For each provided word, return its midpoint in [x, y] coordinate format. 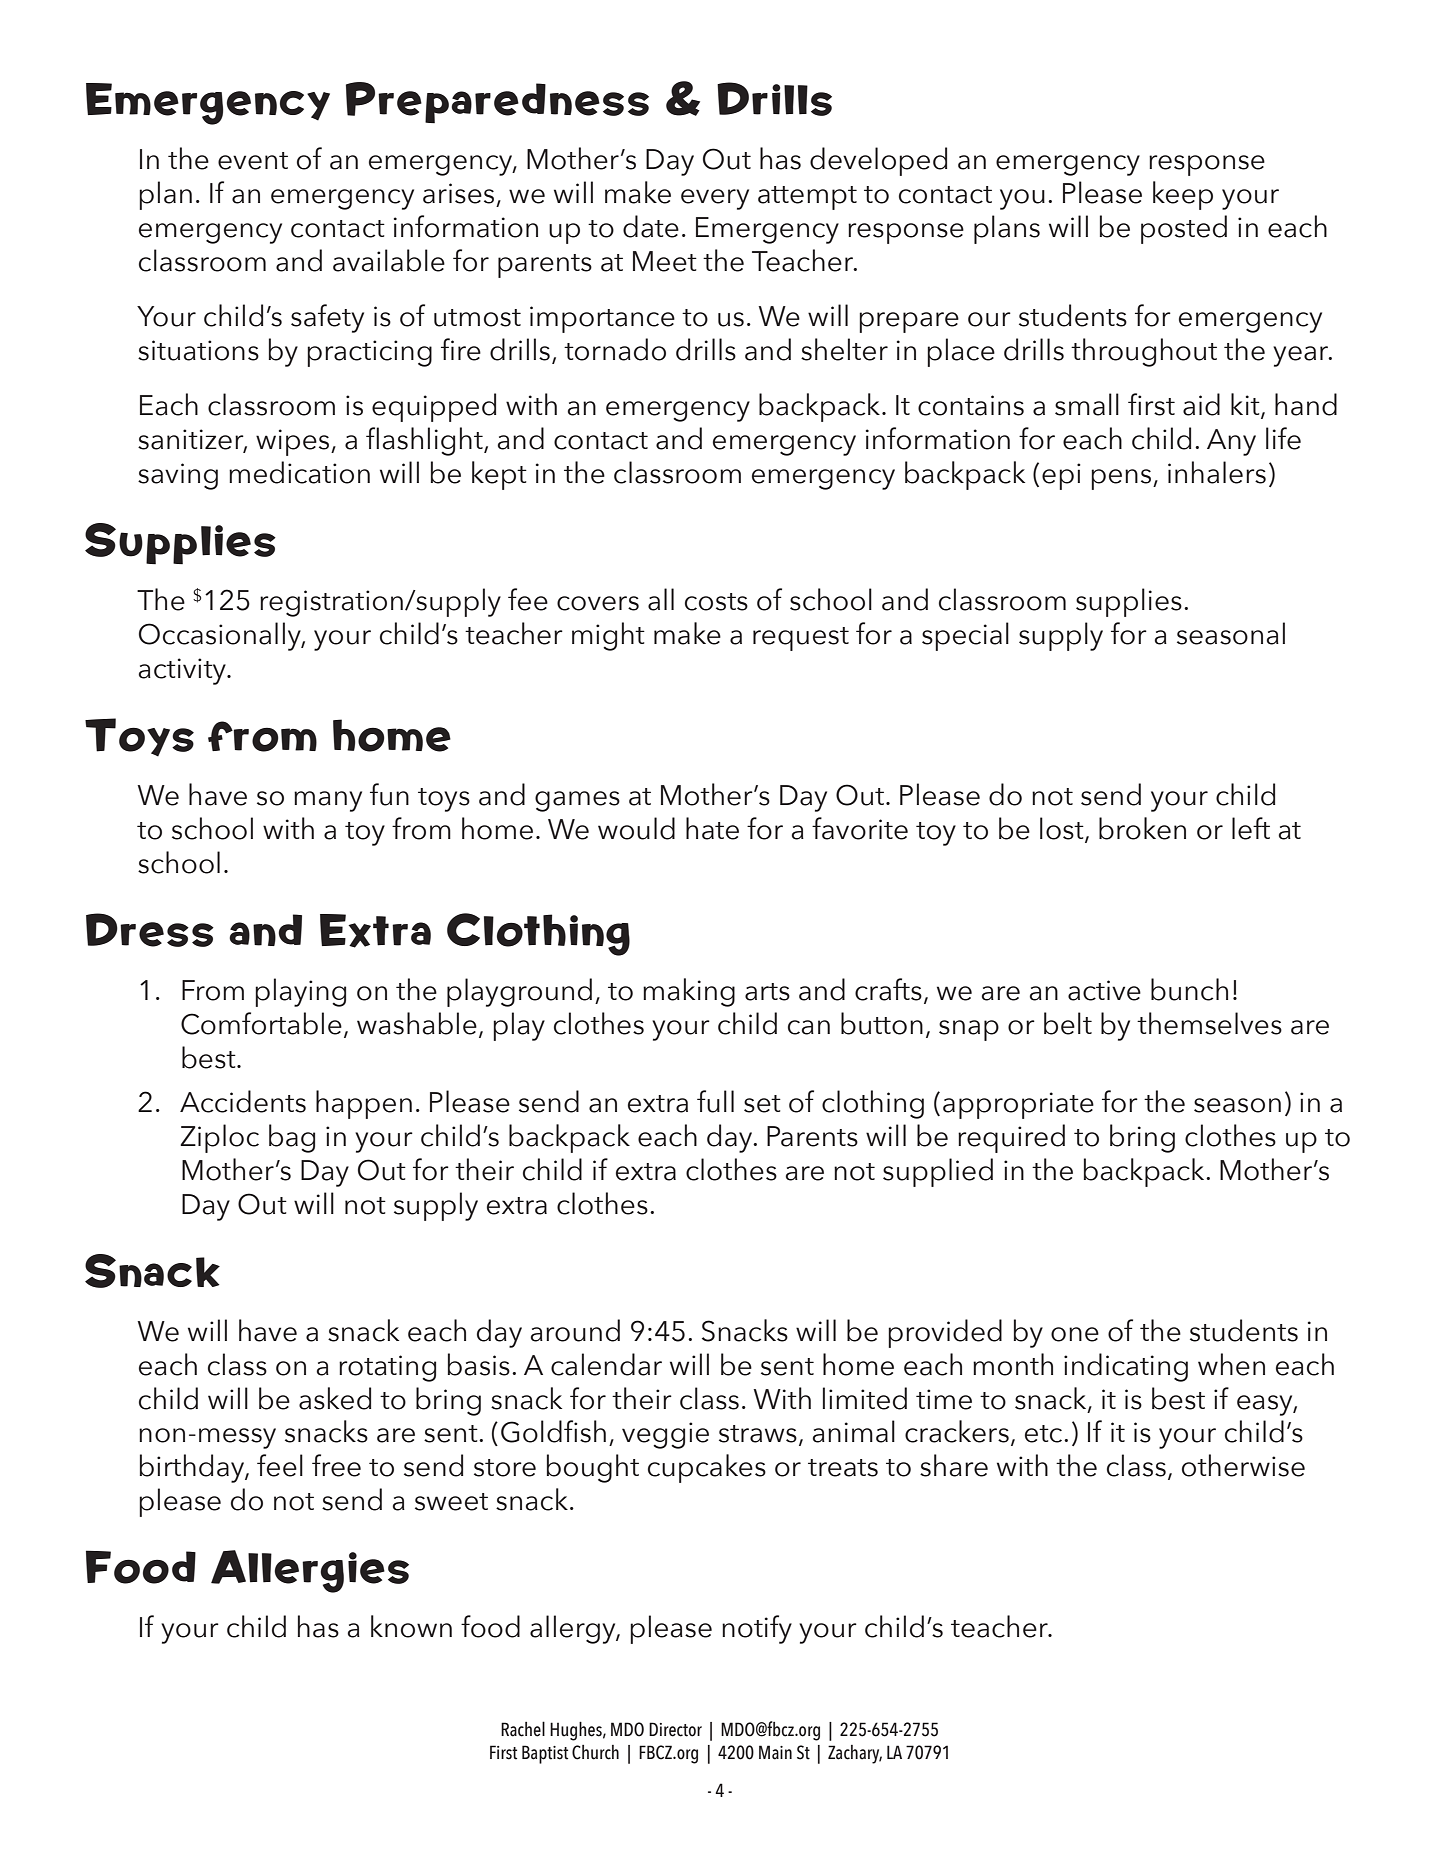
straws [758, 1434]
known [411, 1626]
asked [335, 1398]
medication [299, 472]
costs [716, 602]
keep [1183, 195]
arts [767, 992]
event [253, 161]
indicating [1126, 1367]
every [715, 199]
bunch [1189, 989]
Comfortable [261, 1023]
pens [1122, 479]
